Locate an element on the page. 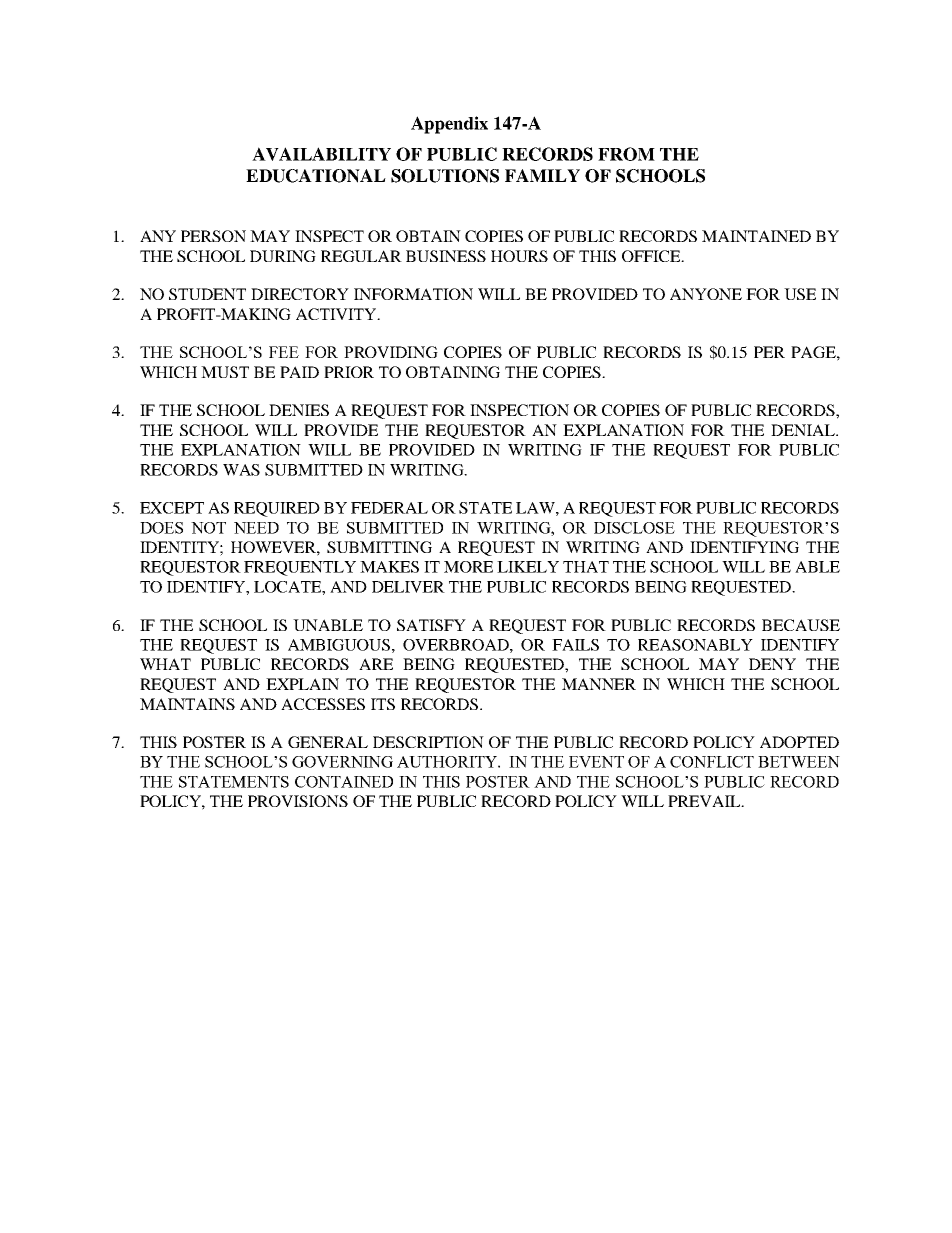 The height and width of the image is (1233, 952). INFORMATION is located at coordinates (413, 294).
